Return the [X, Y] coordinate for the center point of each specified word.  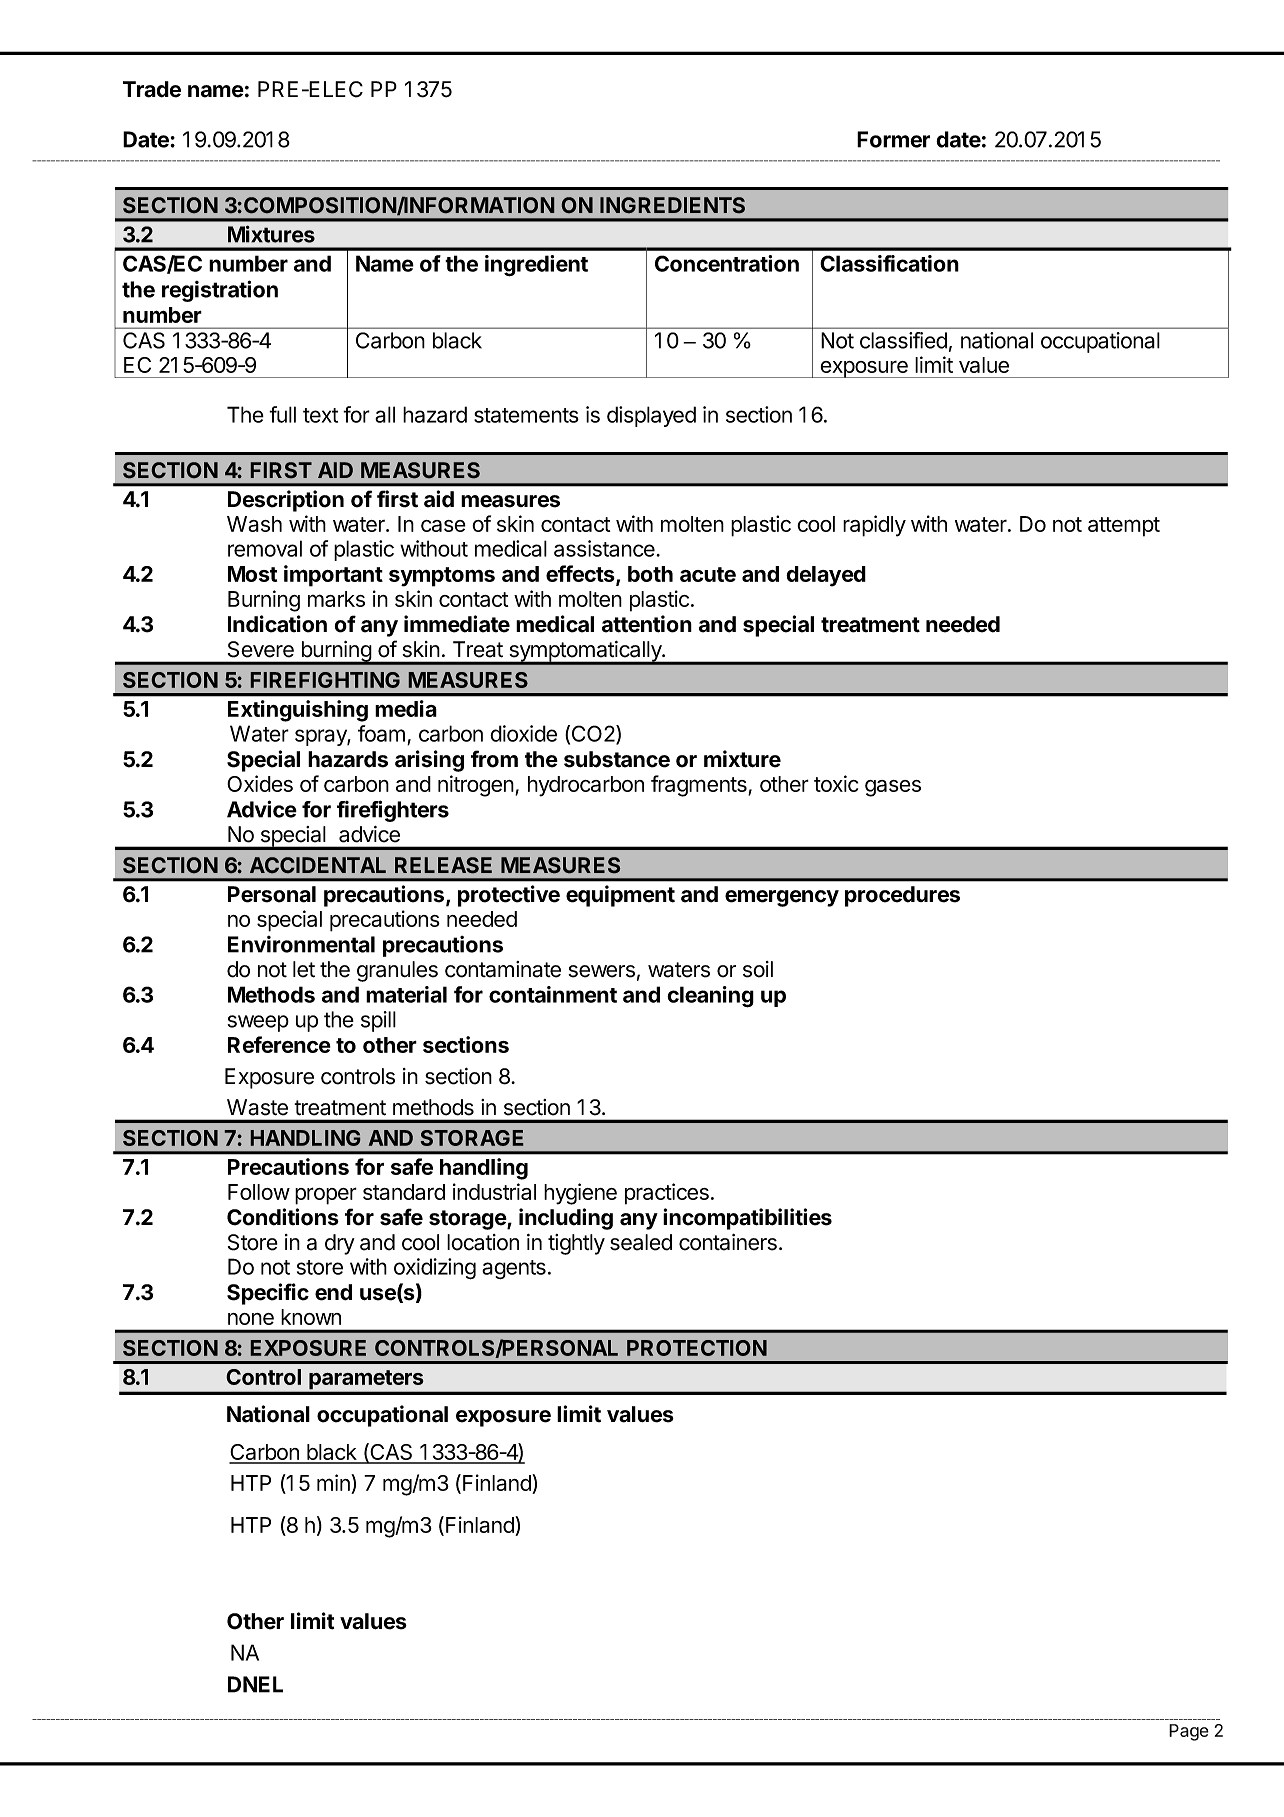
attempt [1124, 527]
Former [893, 139]
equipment [620, 896]
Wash [254, 524]
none [251, 1319]
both [650, 574]
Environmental [301, 944]
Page [1189, 1732]
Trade [152, 89]
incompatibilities [747, 1219]
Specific [268, 1294]
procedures [902, 896]
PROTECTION [697, 1348]
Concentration [727, 263]
